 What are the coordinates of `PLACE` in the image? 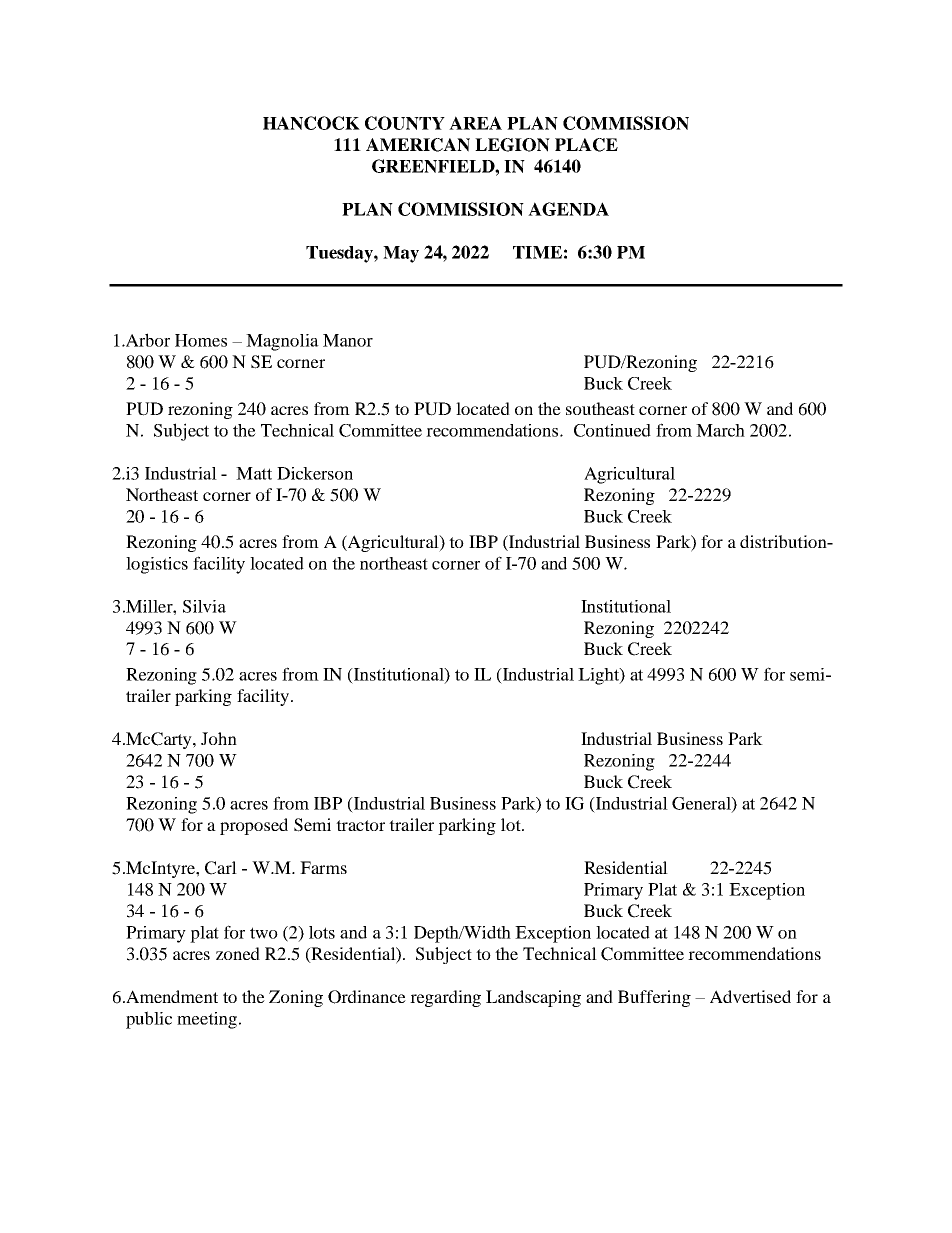 It's located at (586, 145).
